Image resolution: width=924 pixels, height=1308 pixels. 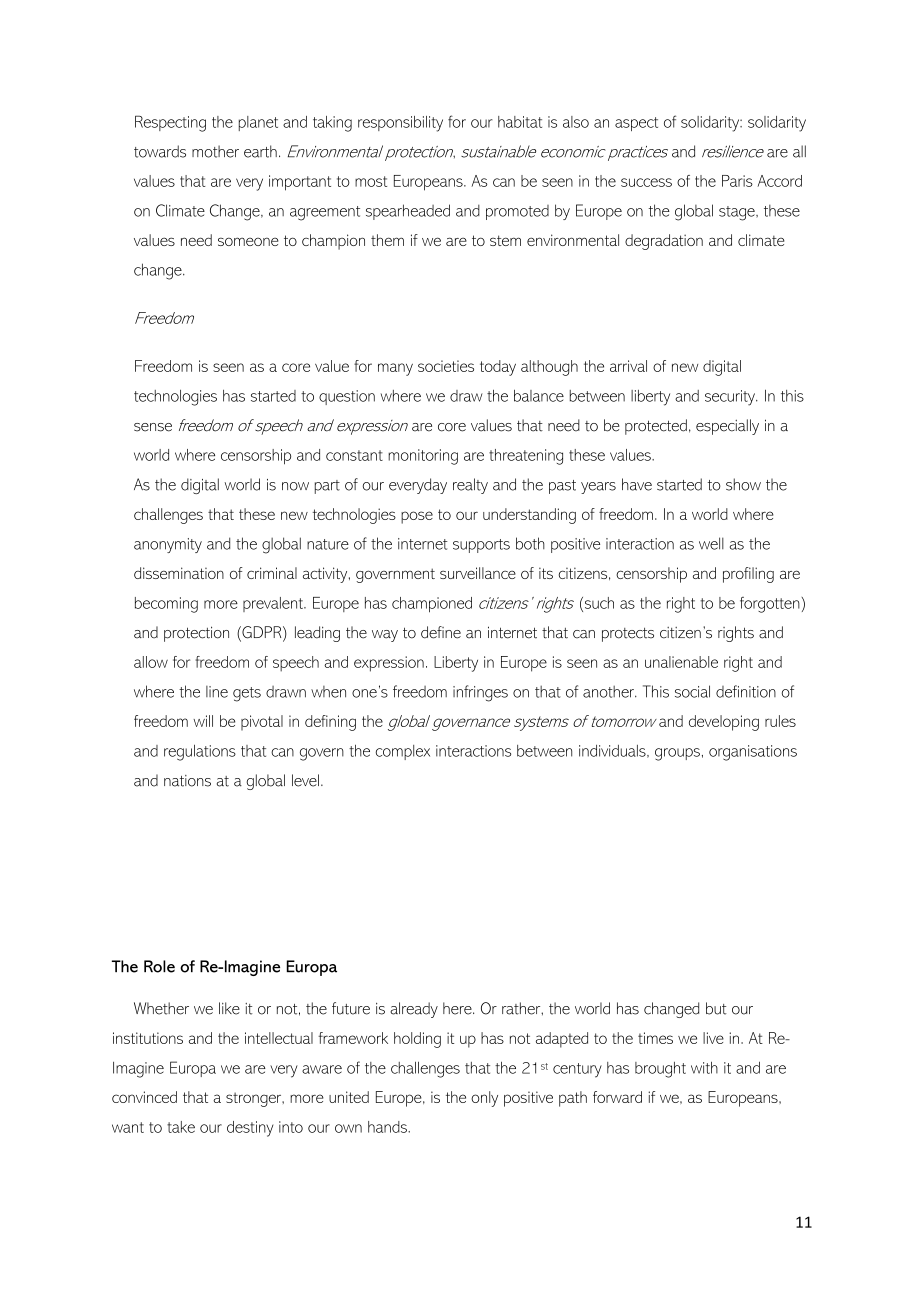 What do you see at coordinates (484, 1099) in the screenshot?
I see `only` at bounding box center [484, 1099].
